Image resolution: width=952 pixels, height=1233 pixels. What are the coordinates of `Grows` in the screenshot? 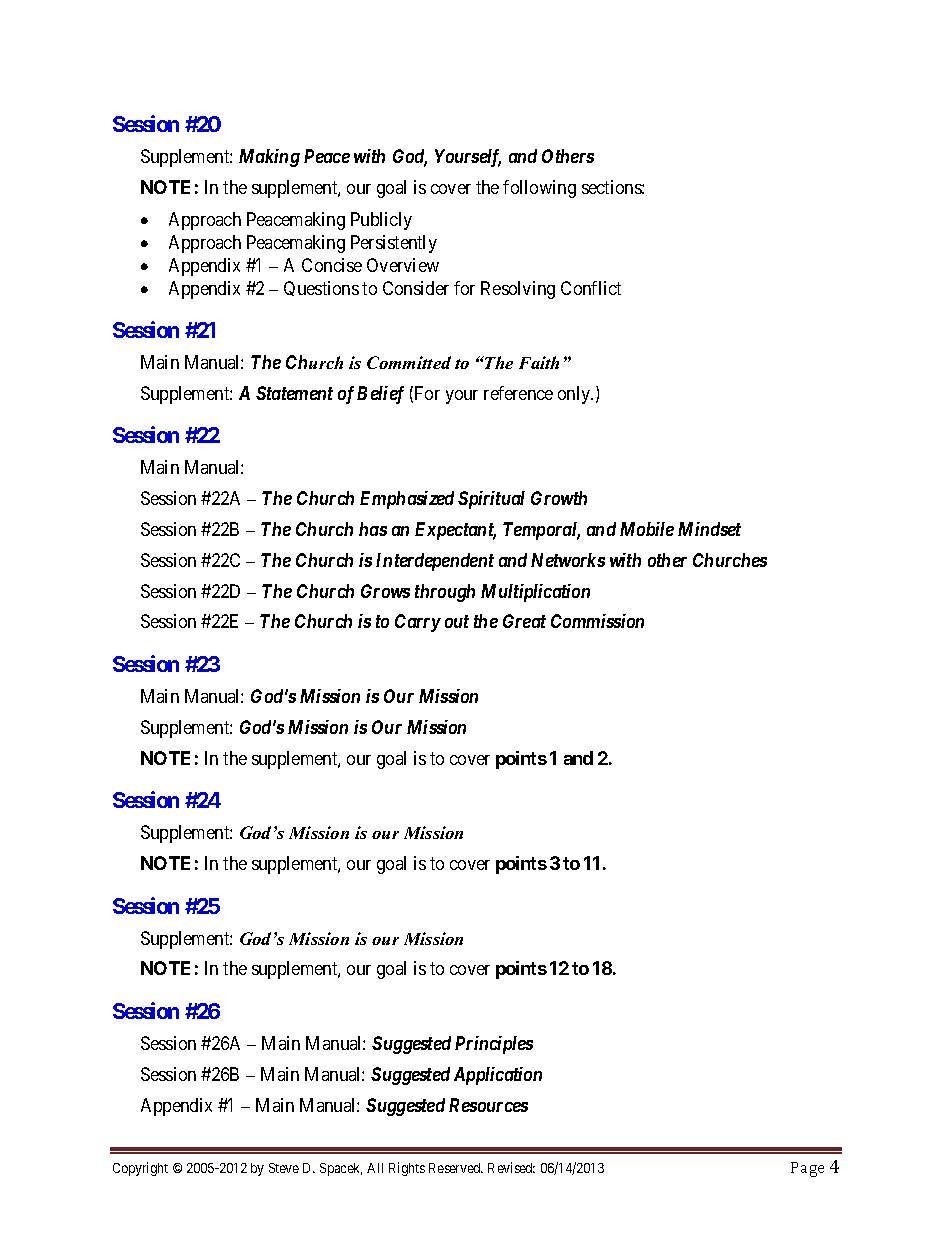 It's located at (385, 591).
